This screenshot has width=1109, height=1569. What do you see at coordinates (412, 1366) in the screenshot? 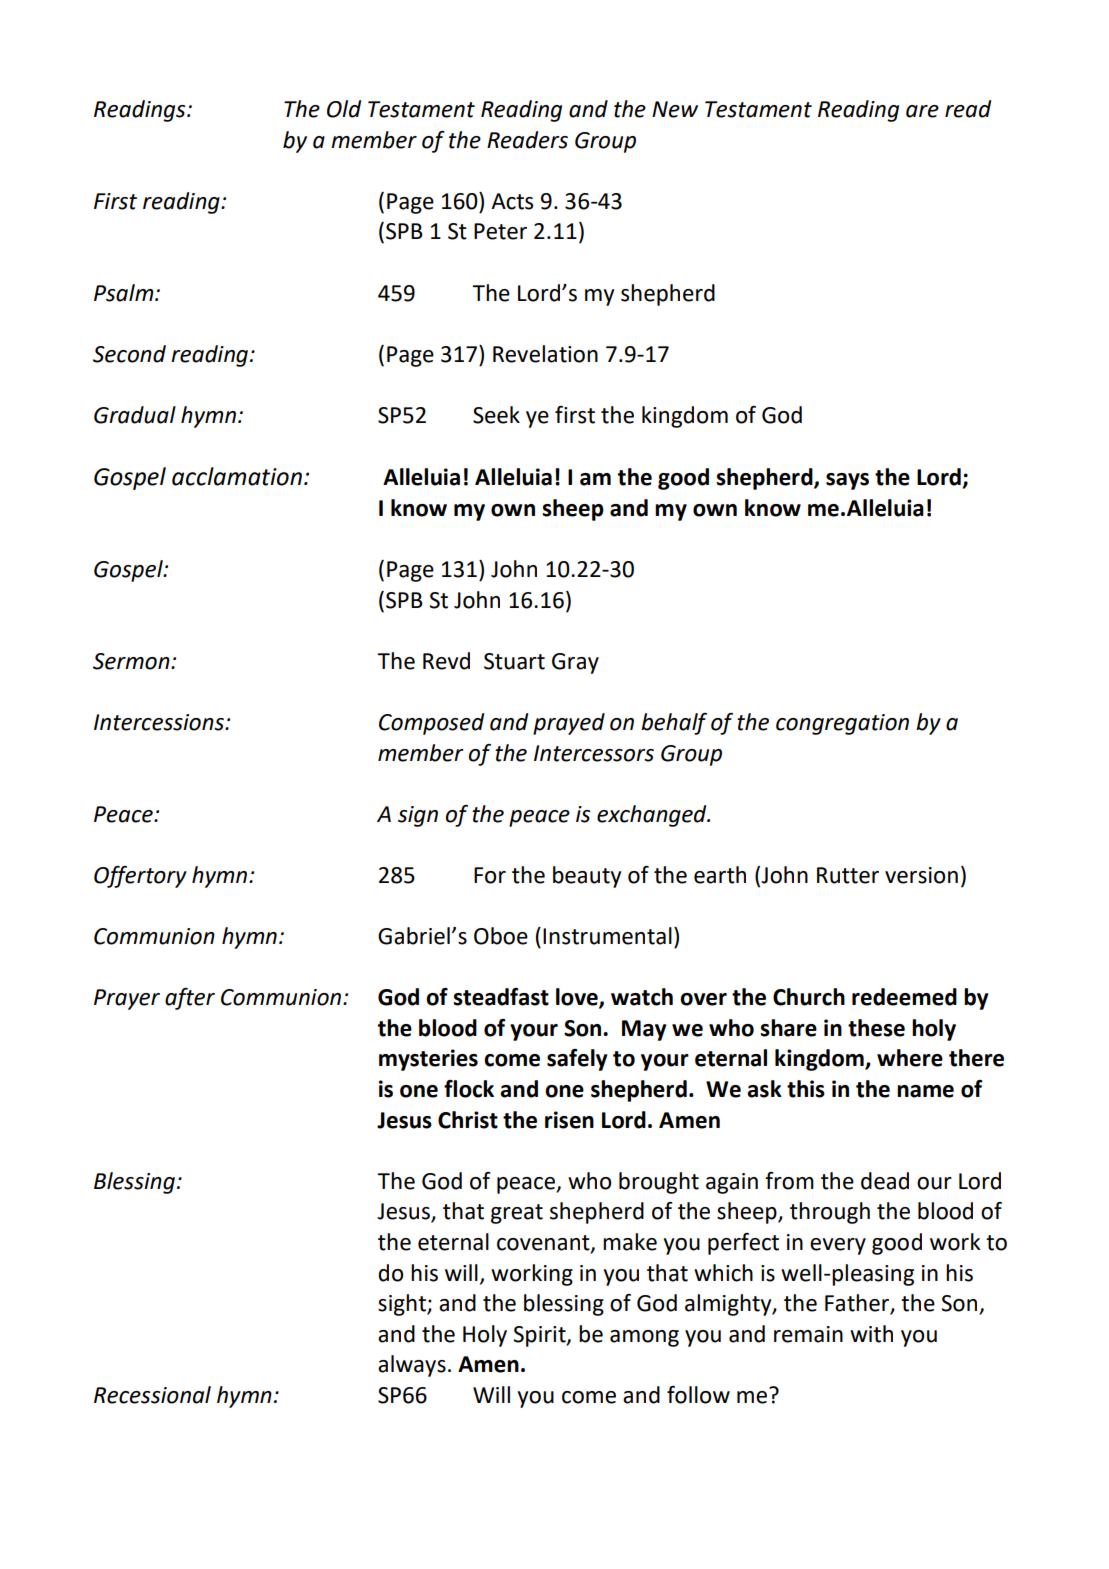
I see `always` at bounding box center [412, 1366].
